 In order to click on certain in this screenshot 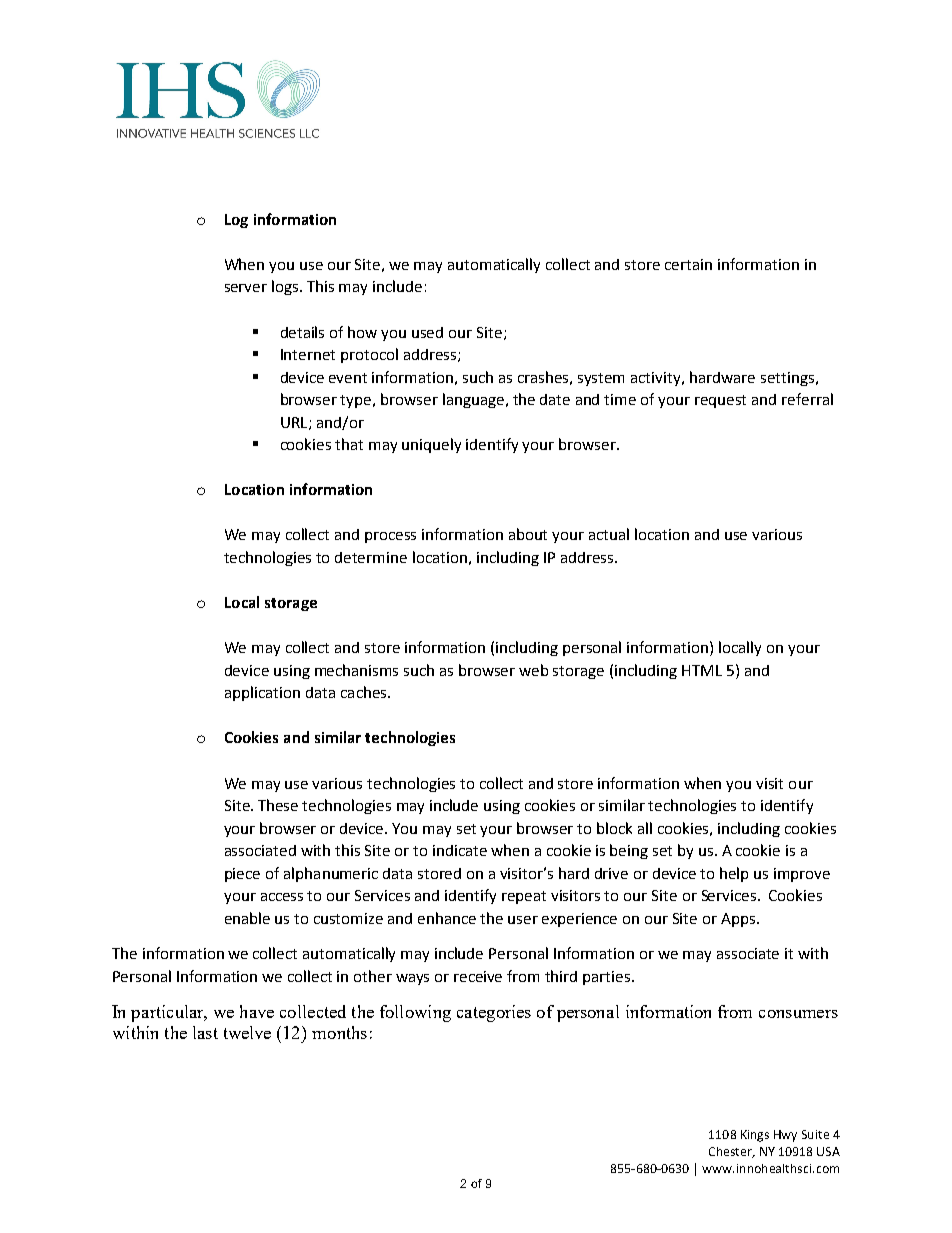, I will do `click(688, 264)`.
